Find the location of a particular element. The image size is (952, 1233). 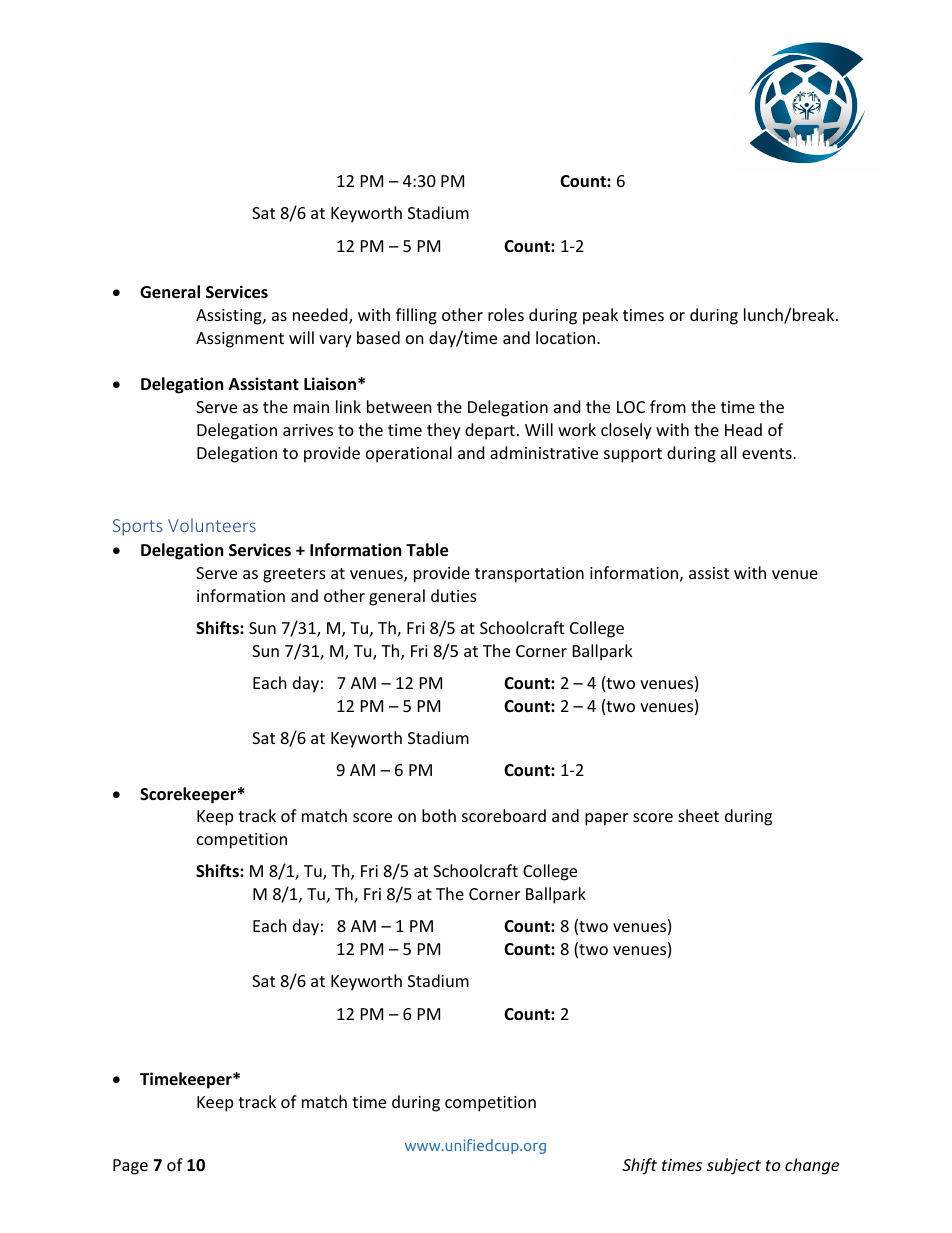

Page is located at coordinates (130, 1167).
